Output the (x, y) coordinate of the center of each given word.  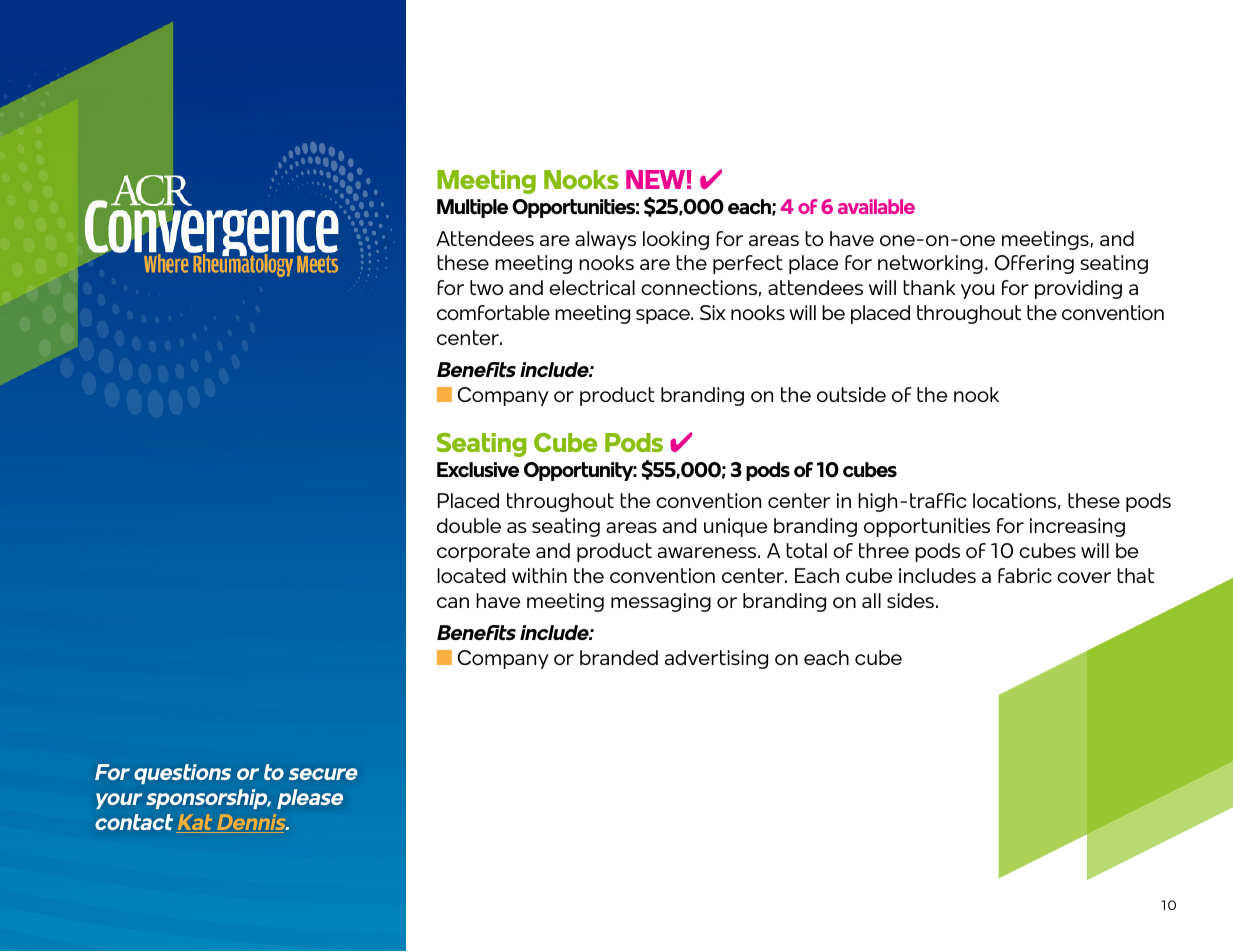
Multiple (472, 208)
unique (736, 527)
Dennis (251, 823)
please (310, 799)
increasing (1077, 527)
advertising (716, 659)
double (469, 525)
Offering (1034, 264)
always (605, 240)
